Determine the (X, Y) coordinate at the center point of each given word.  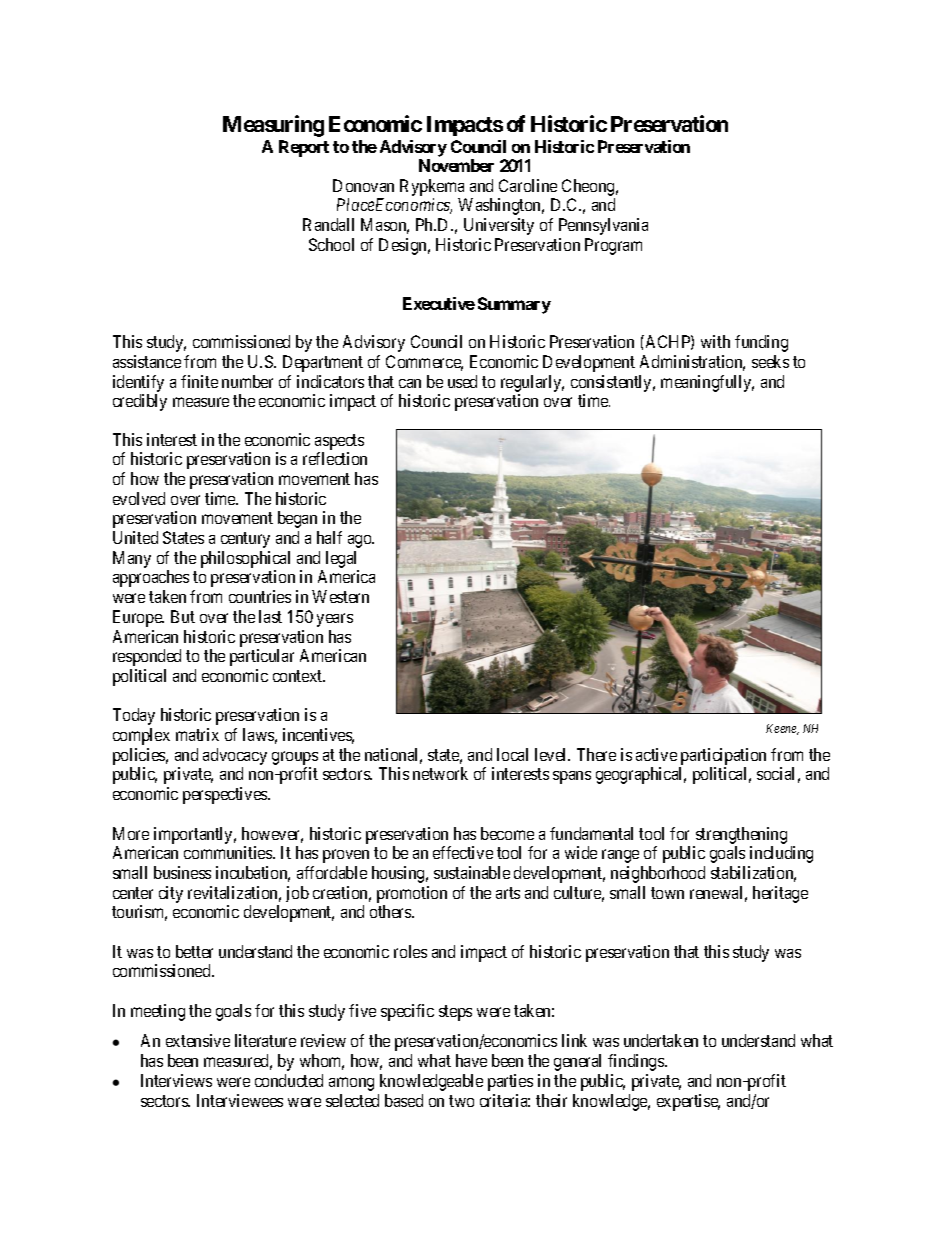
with (715, 341)
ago (361, 541)
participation (723, 756)
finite (199, 381)
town (667, 893)
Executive (439, 303)
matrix (197, 734)
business (182, 872)
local (512, 754)
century (245, 540)
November (456, 165)
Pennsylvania (603, 226)
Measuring (273, 126)
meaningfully (707, 383)
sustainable (472, 872)
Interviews (176, 1080)
